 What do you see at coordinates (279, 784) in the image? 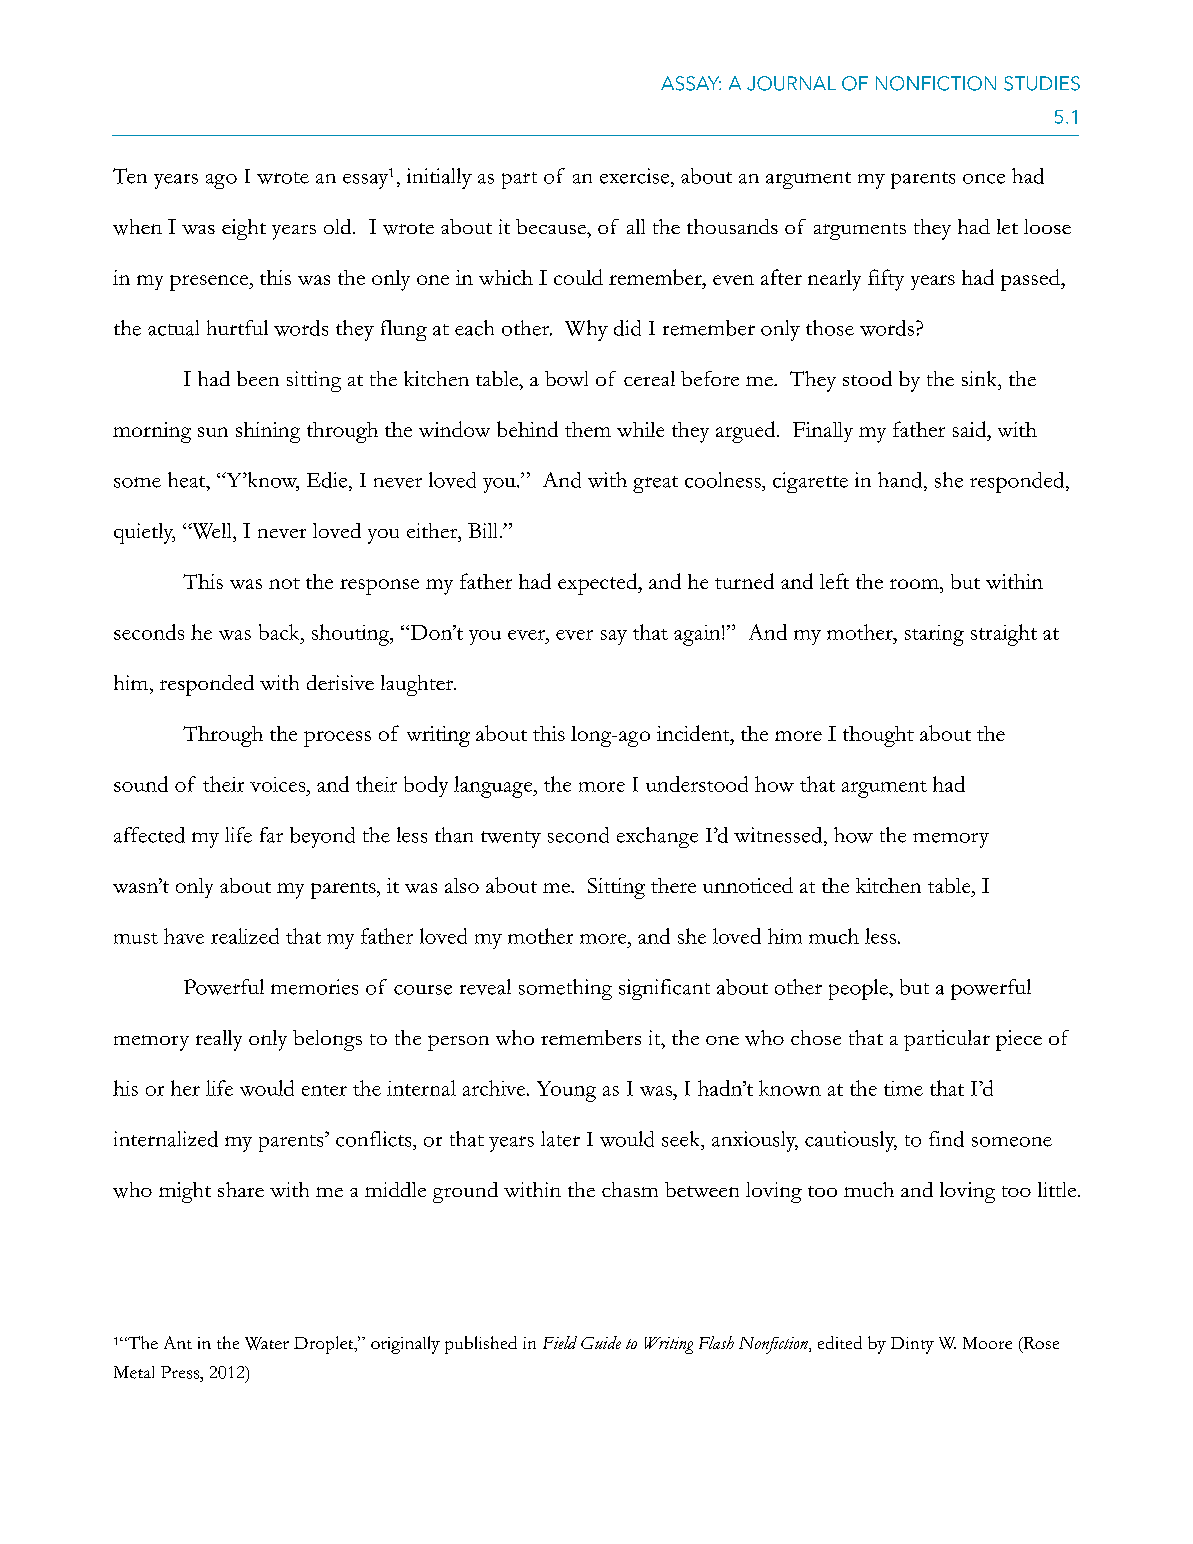
I see `voices` at bounding box center [279, 784].
